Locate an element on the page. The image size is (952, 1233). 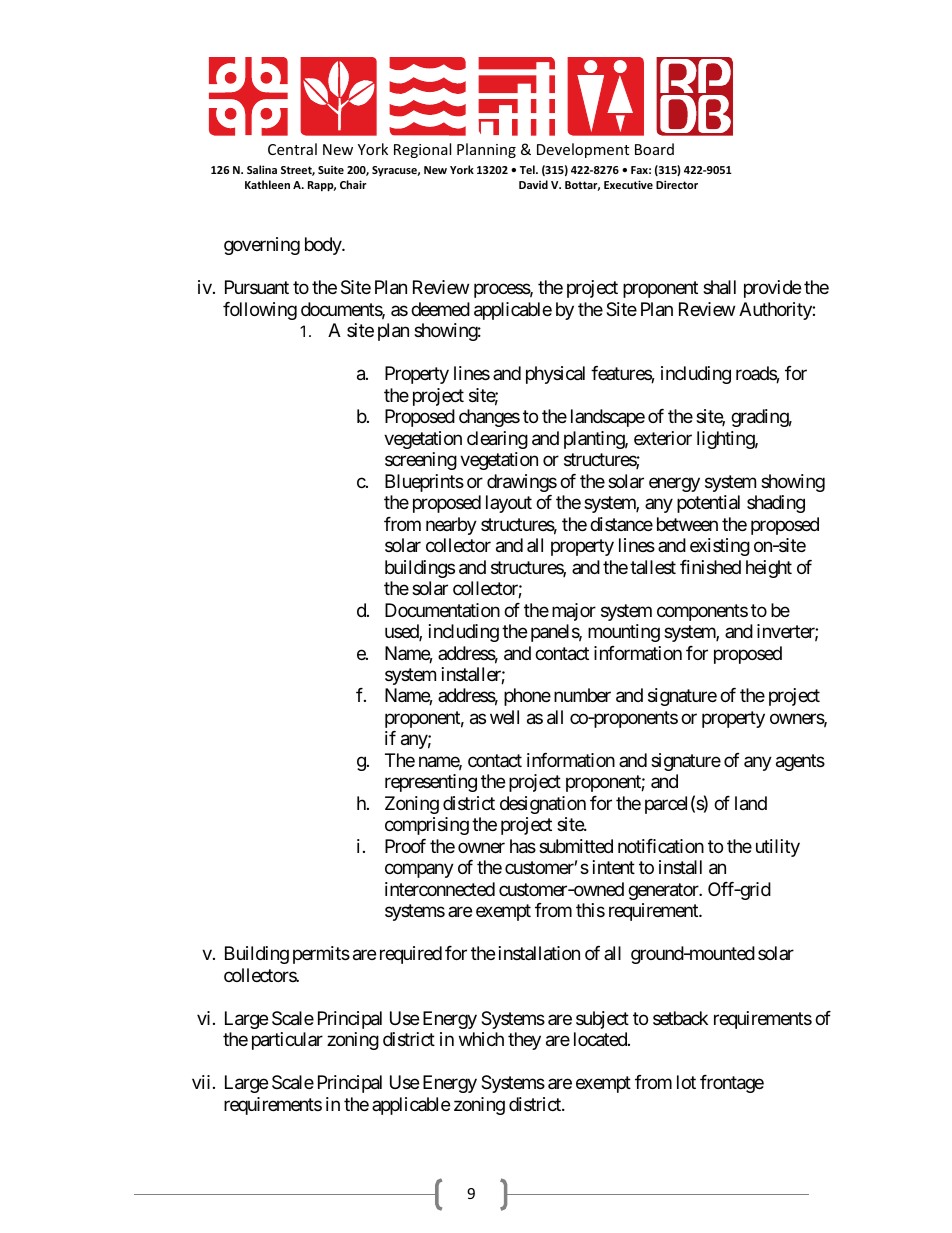
finished is located at coordinates (710, 567).
